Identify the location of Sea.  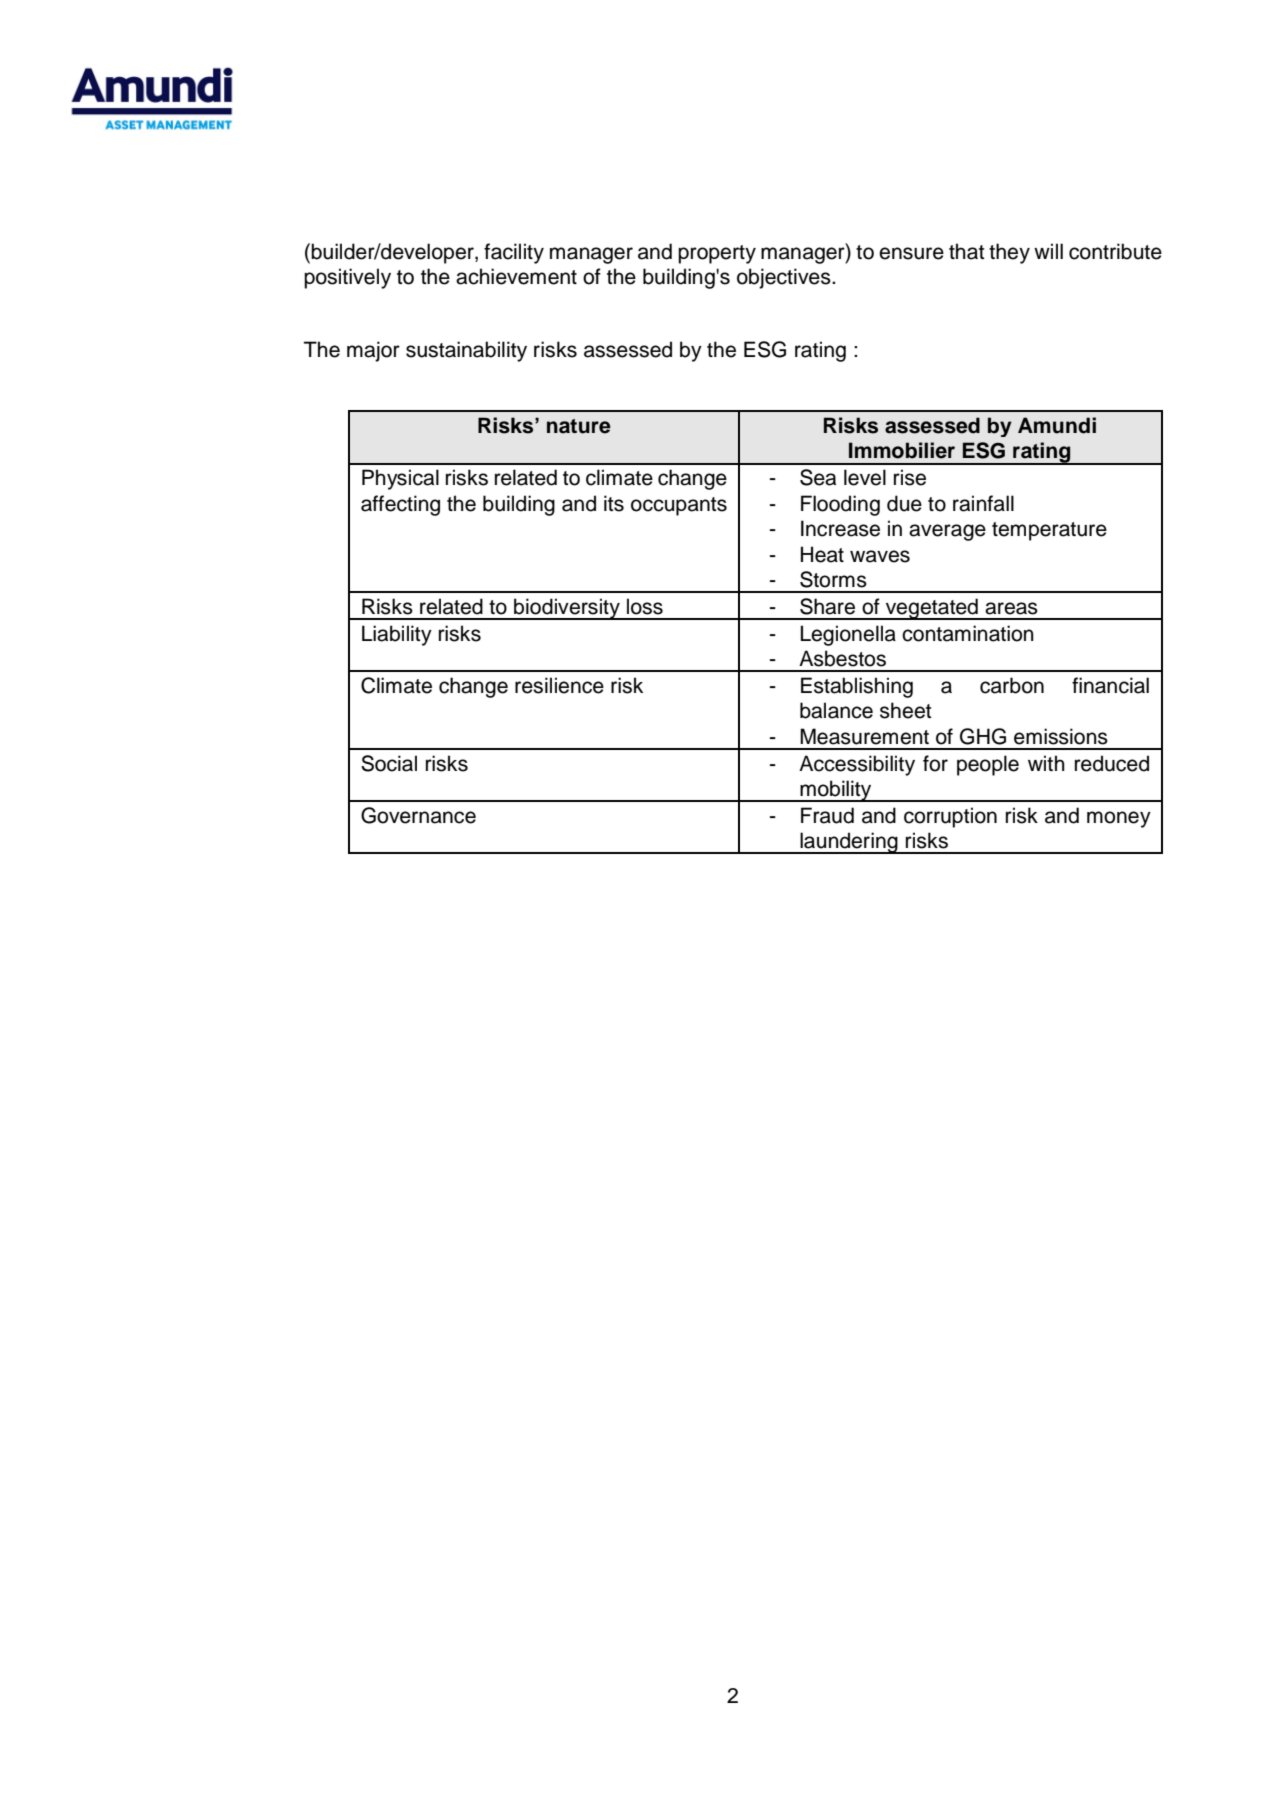
(818, 477).
